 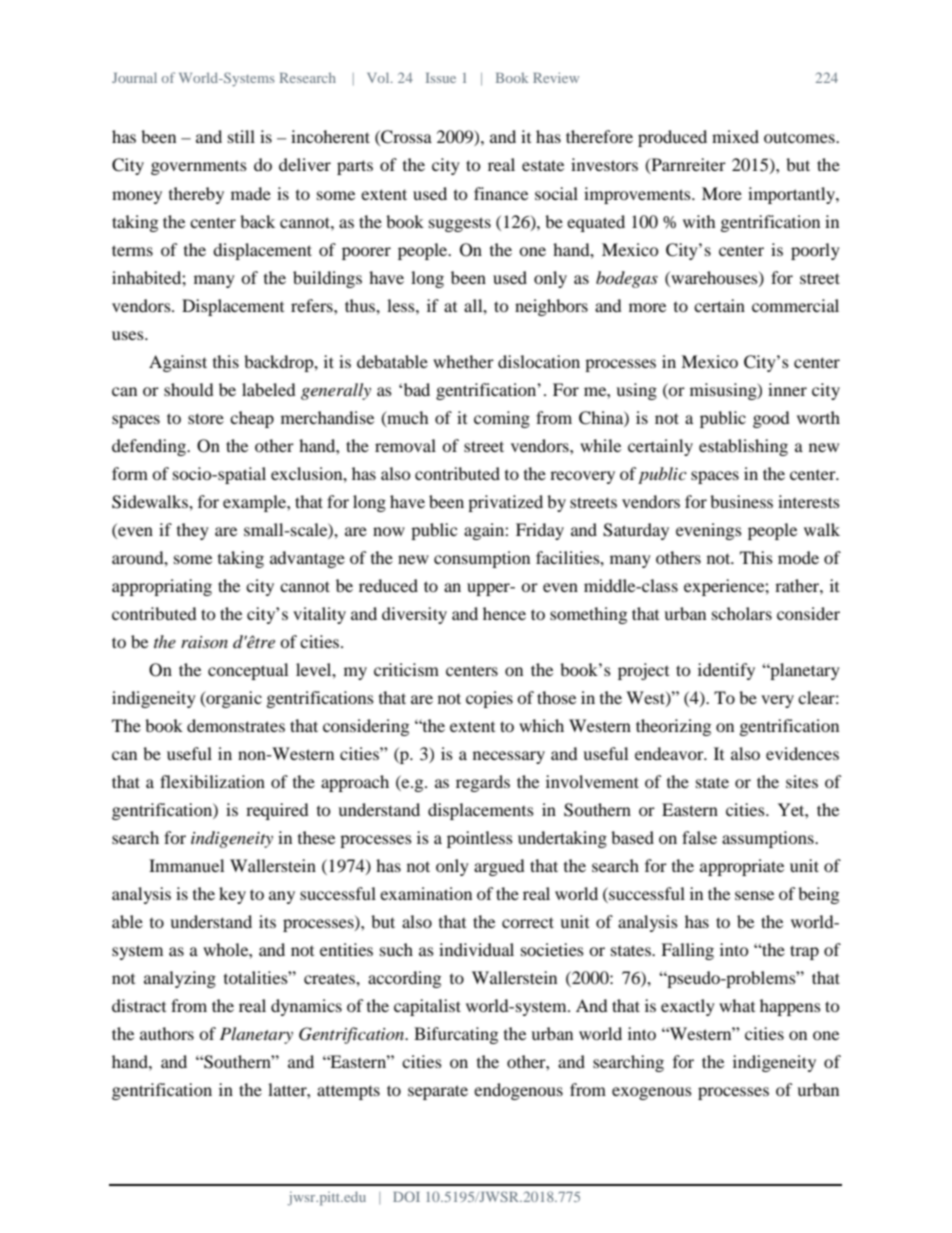 I want to click on should, so click(x=189, y=389).
